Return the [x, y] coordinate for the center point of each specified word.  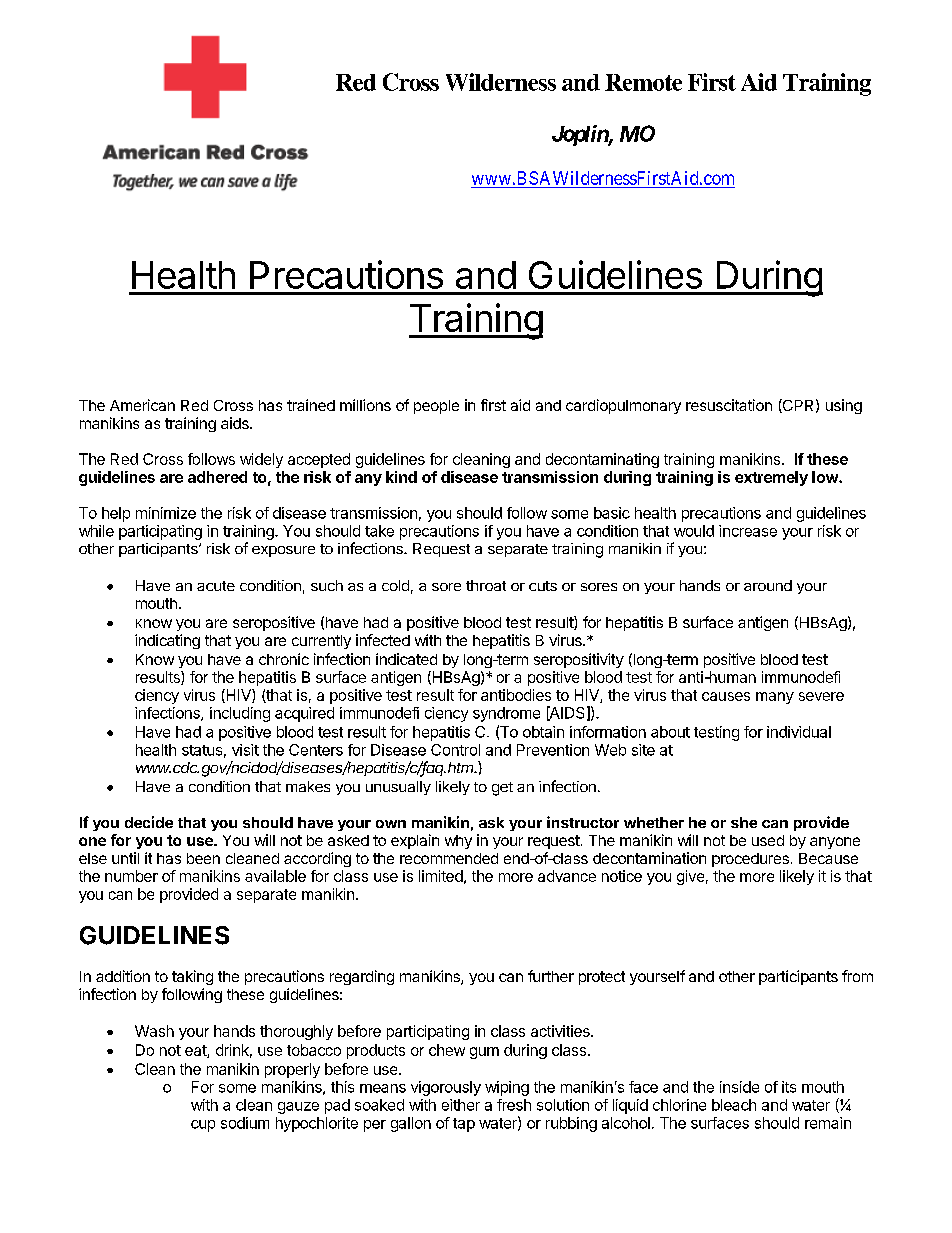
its [789, 1087]
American [142, 405]
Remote [643, 82]
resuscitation [729, 405]
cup [203, 1126]
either [461, 1105]
